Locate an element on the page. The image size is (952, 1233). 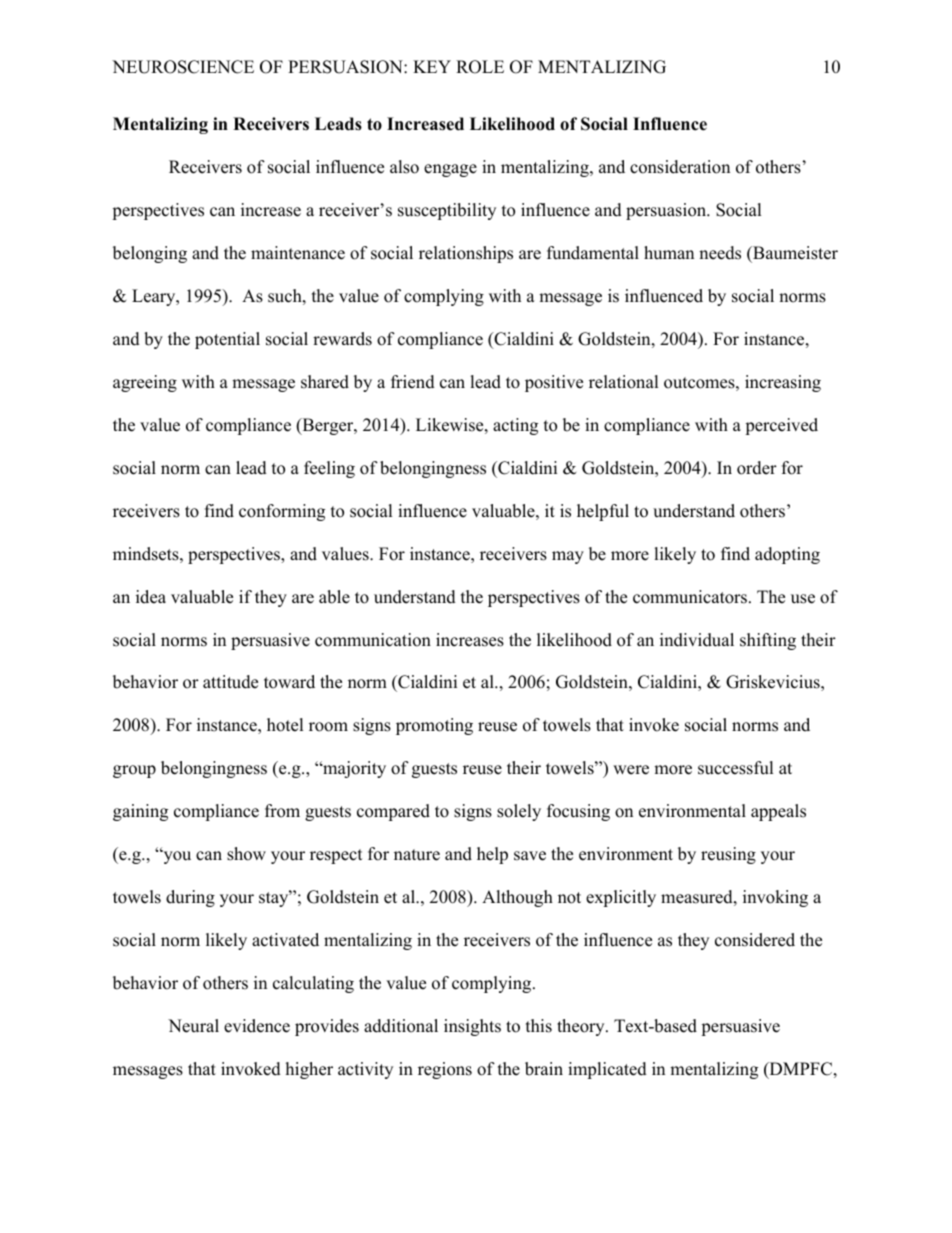
nature is located at coordinates (417, 855).
